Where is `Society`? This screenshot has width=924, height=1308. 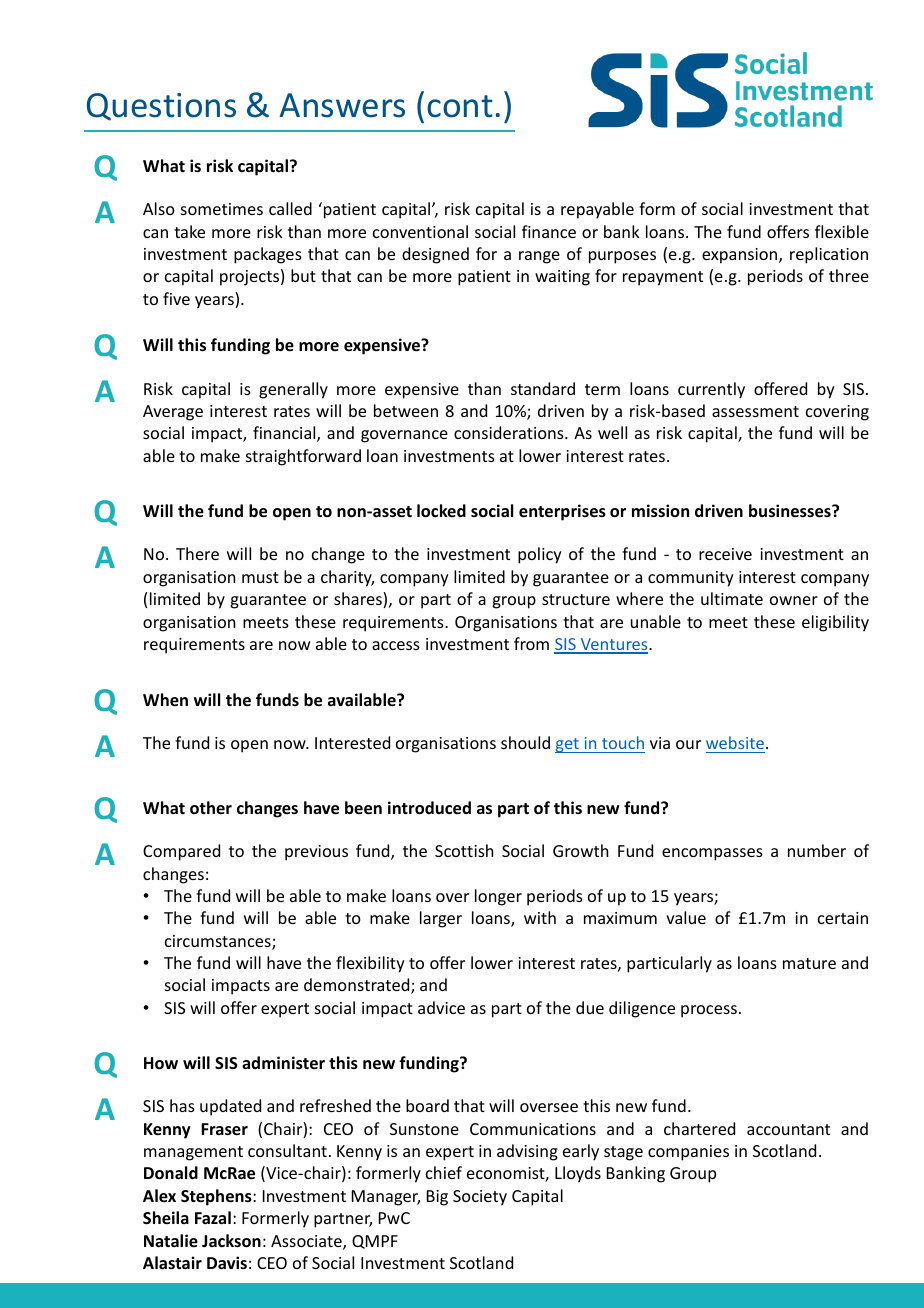
Society is located at coordinates (480, 1198).
